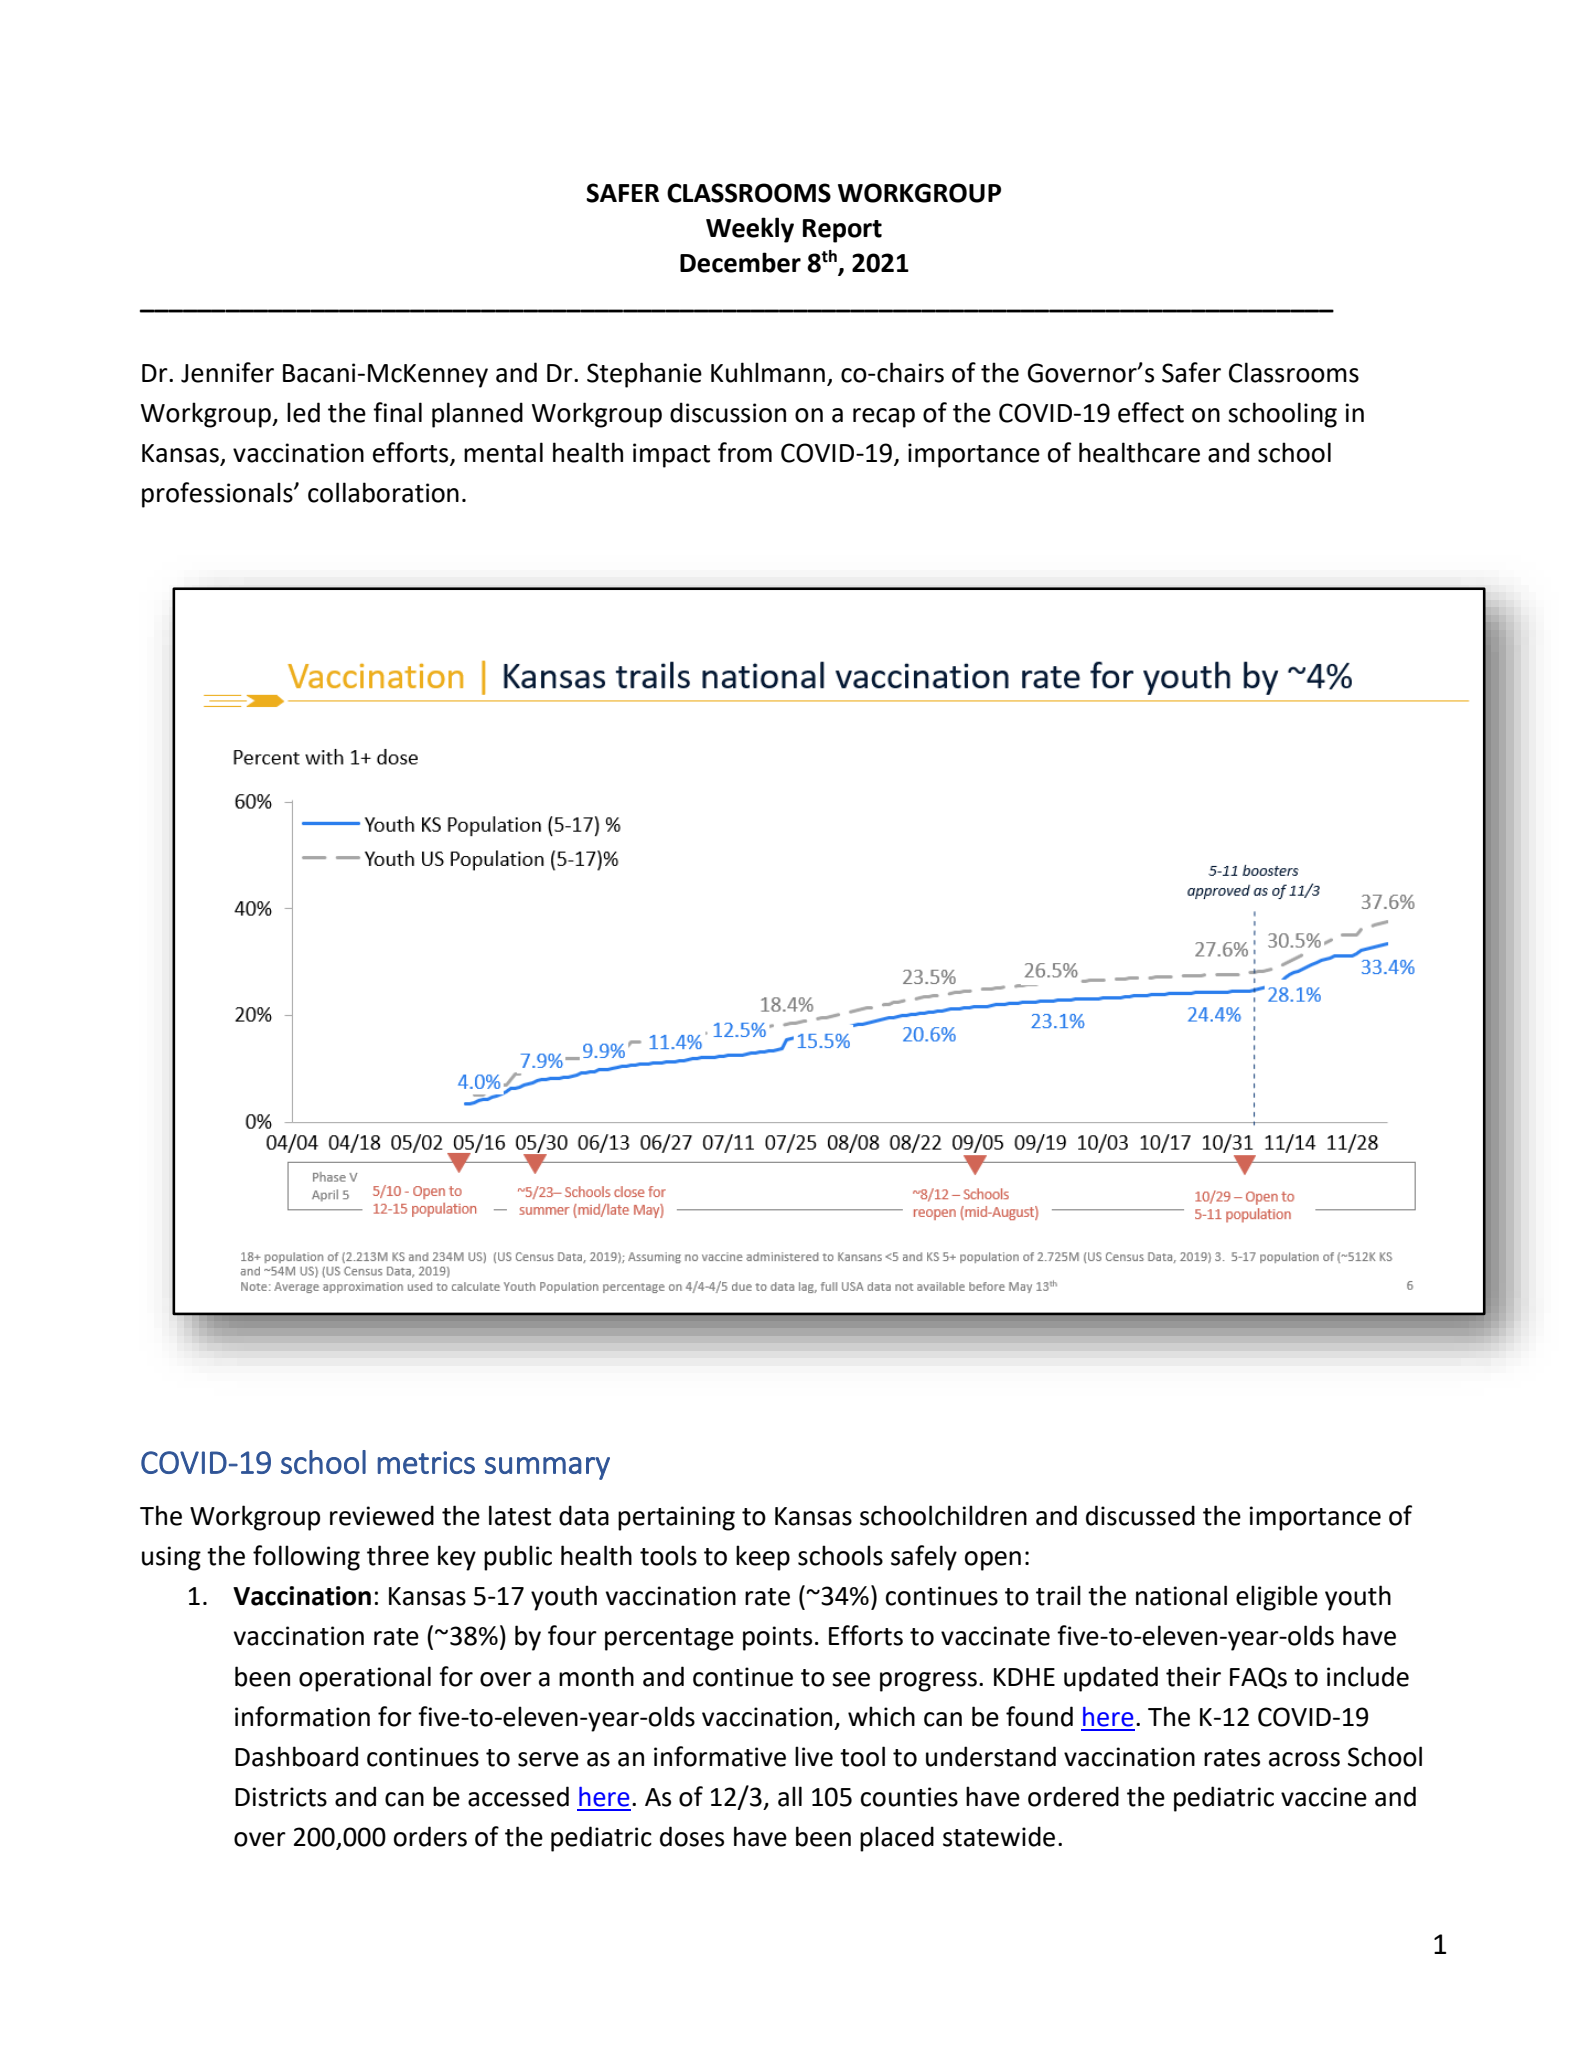 This screenshot has height=2056, width=1588. What do you see at coordinates (884, 418) in the screenshot?
I see `recap` at bounding box center [884, 418].
